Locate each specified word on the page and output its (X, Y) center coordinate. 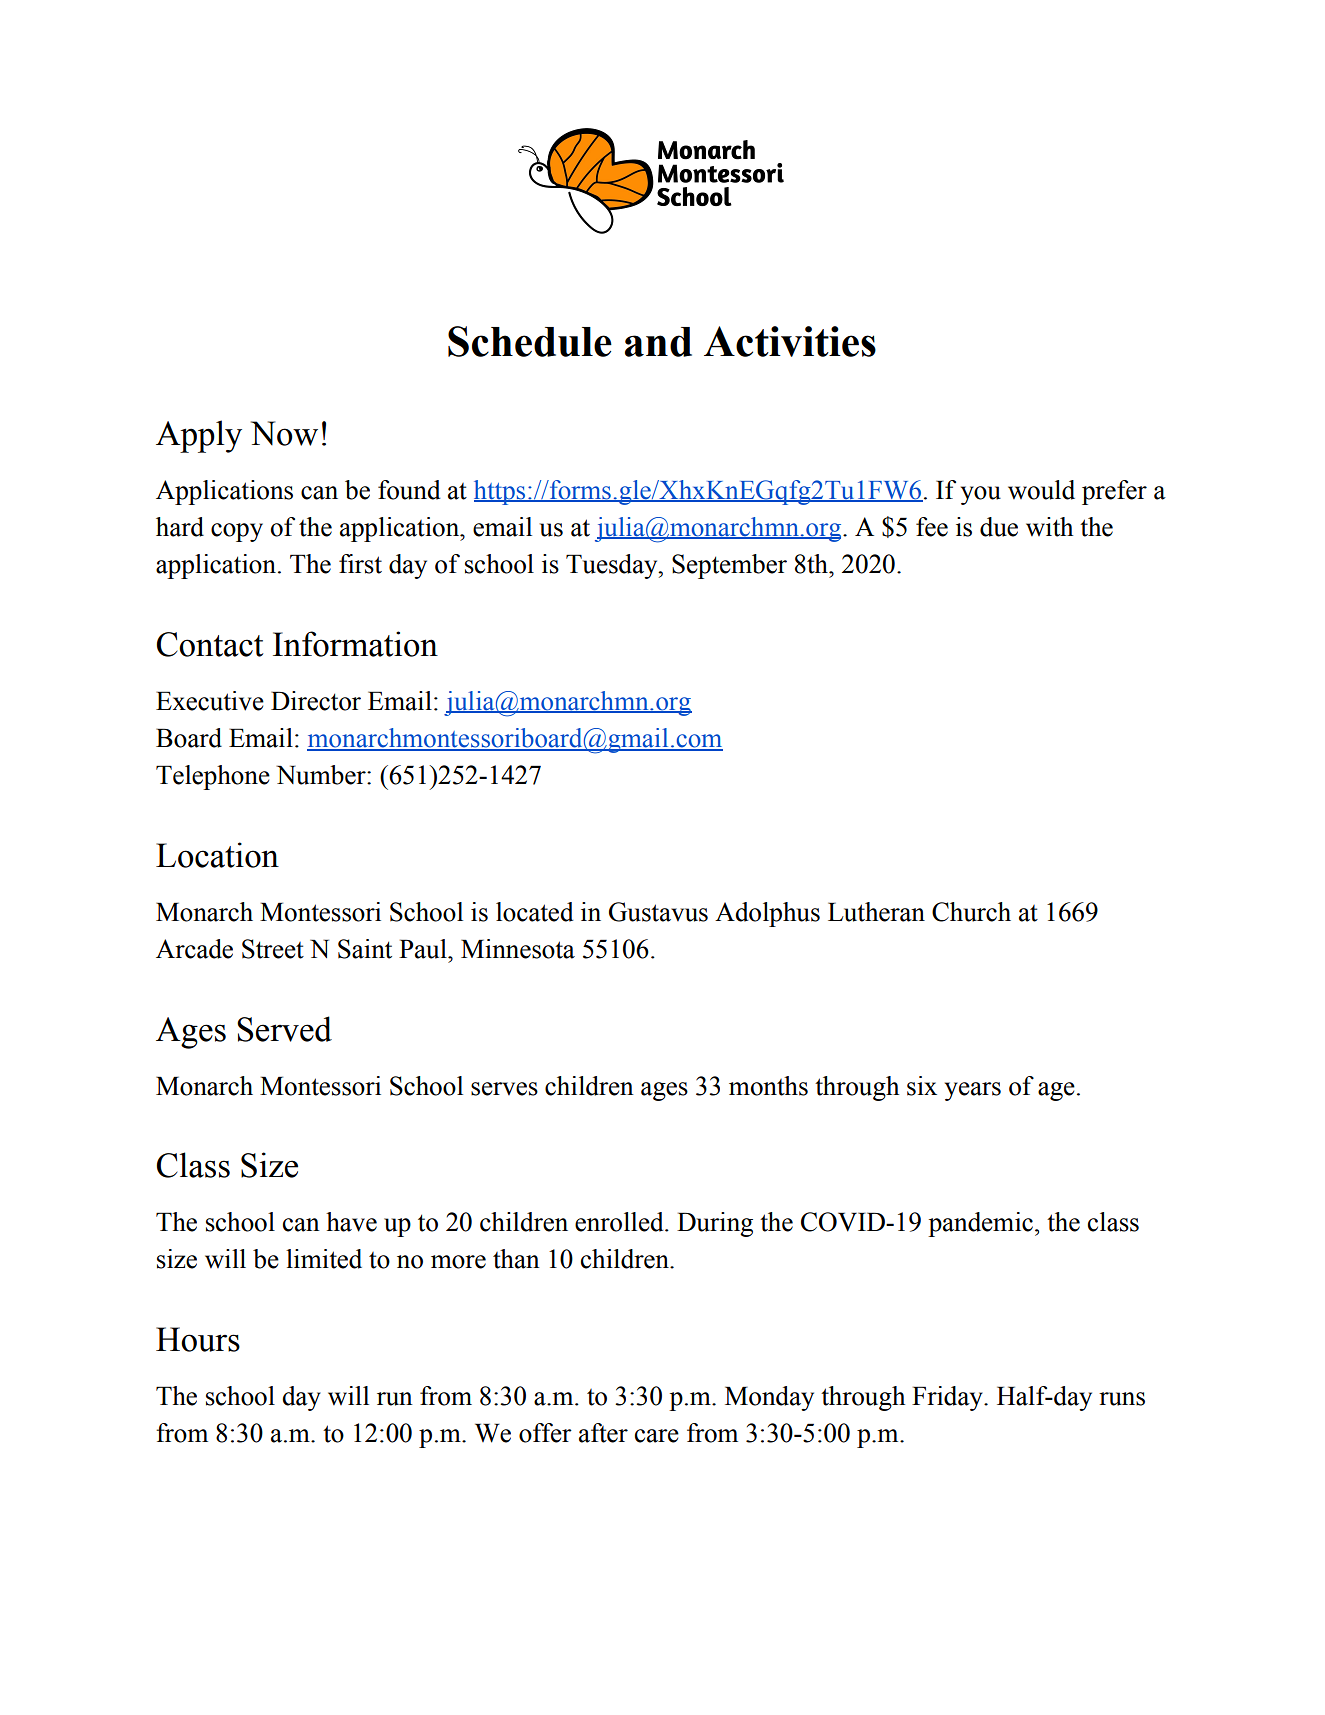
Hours (198, 1339)
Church (971, 912)
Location (217, 855)
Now (284, 433)
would (1041, 490)
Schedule (530, 341)
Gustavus (658, 912)
